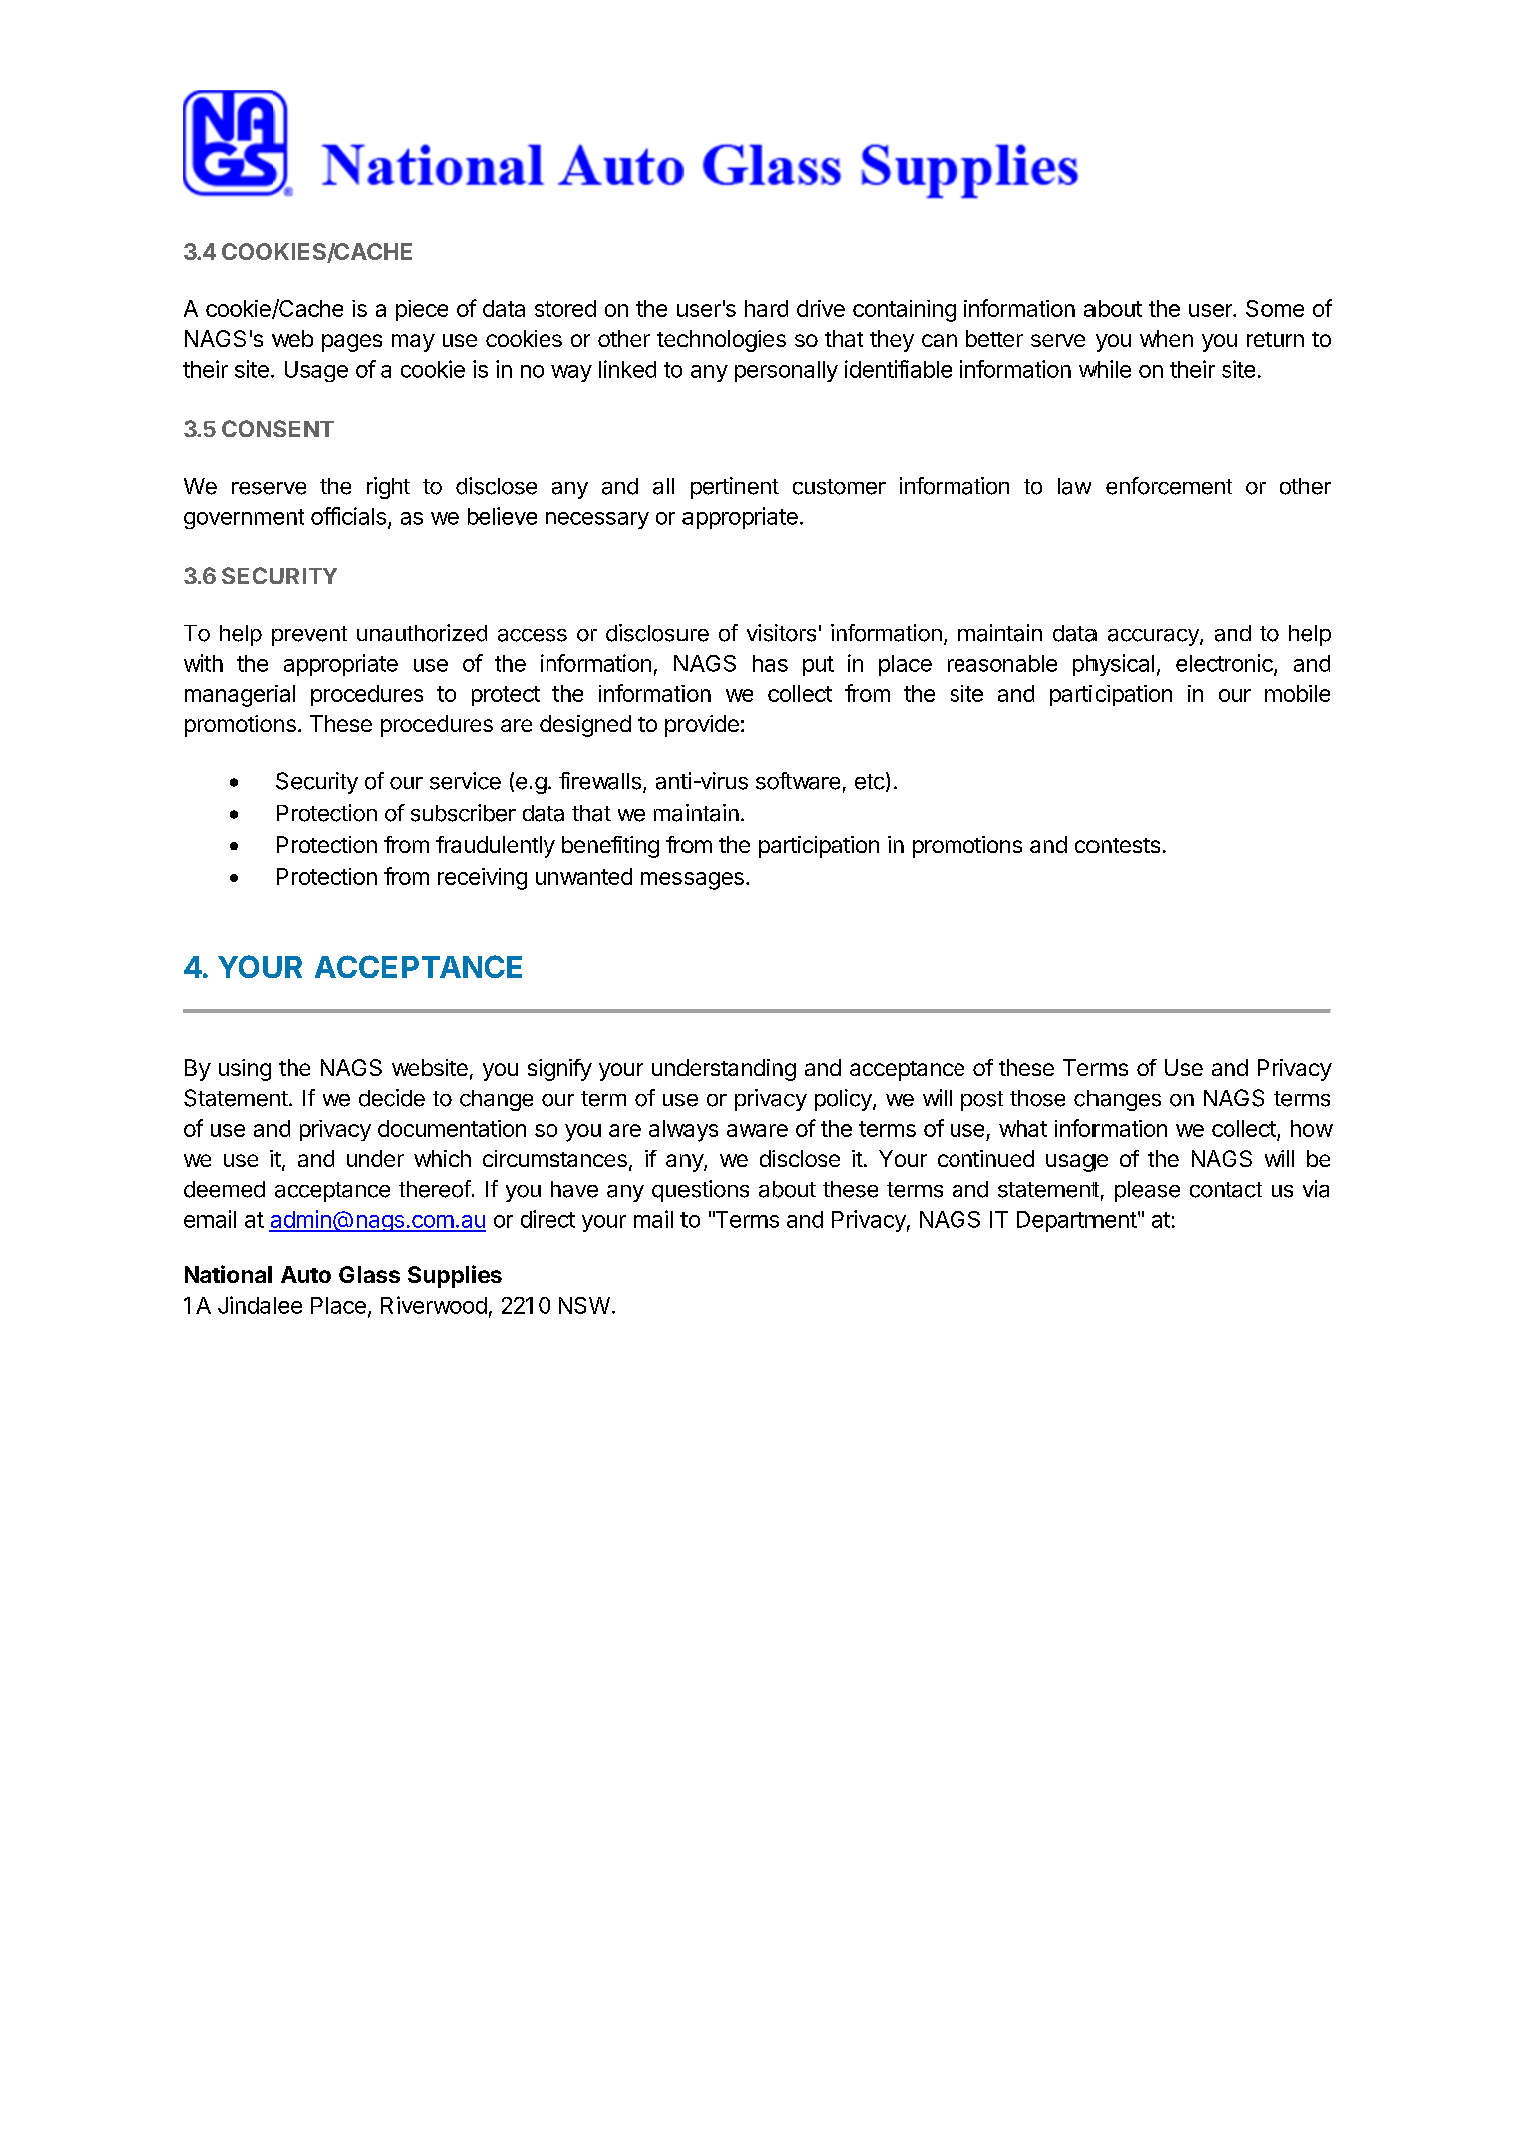  What do you see at coordinates (245, 1070) in the document?
I see `using` at bounding box center [245, 1070].
